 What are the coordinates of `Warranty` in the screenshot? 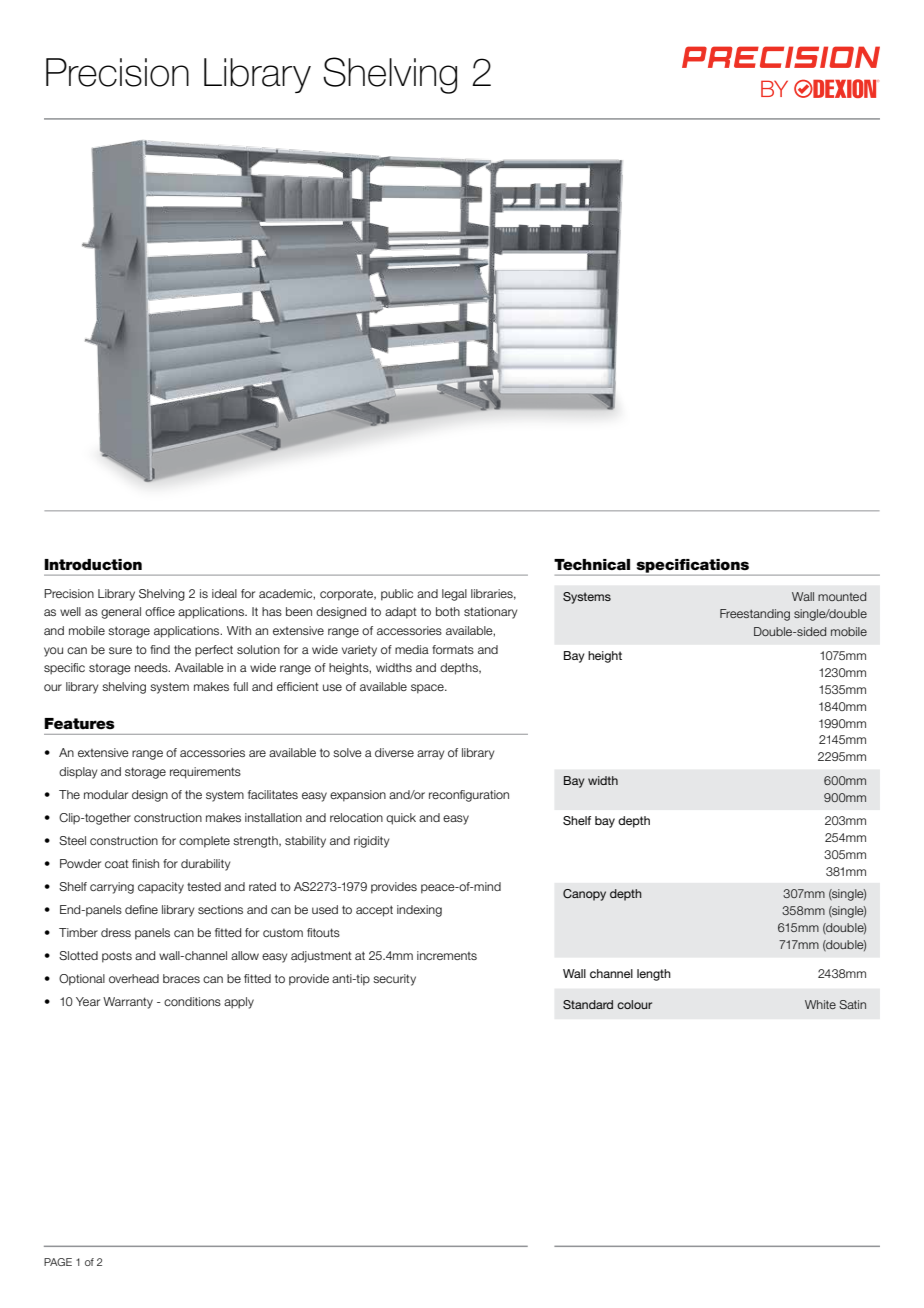 It's located at (128, 1003).
